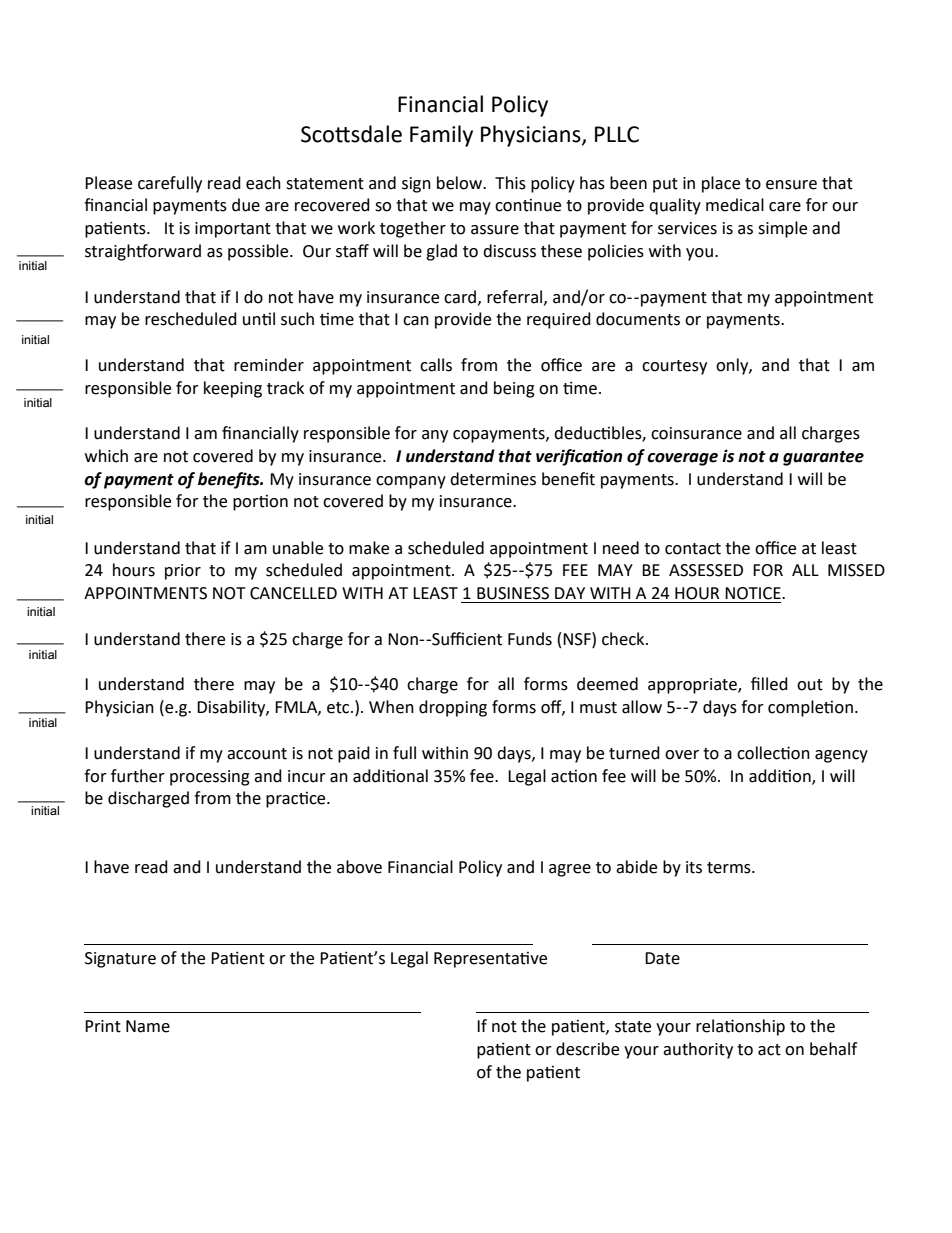 The image size is (952, 1233). I want to click on each, so click(263, 183).
